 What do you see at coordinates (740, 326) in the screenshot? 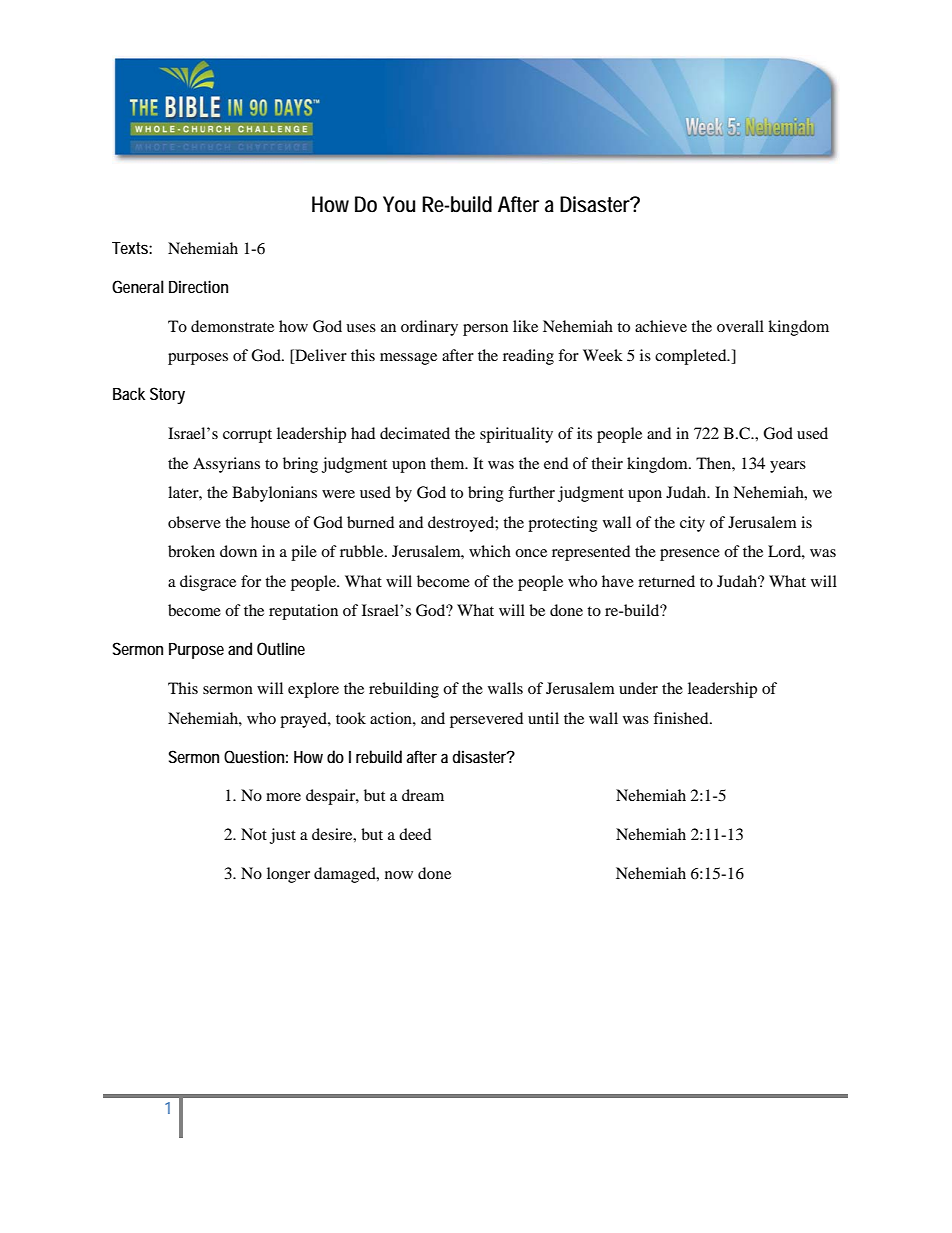
I see `overall` at bounding box center [740, 326].
